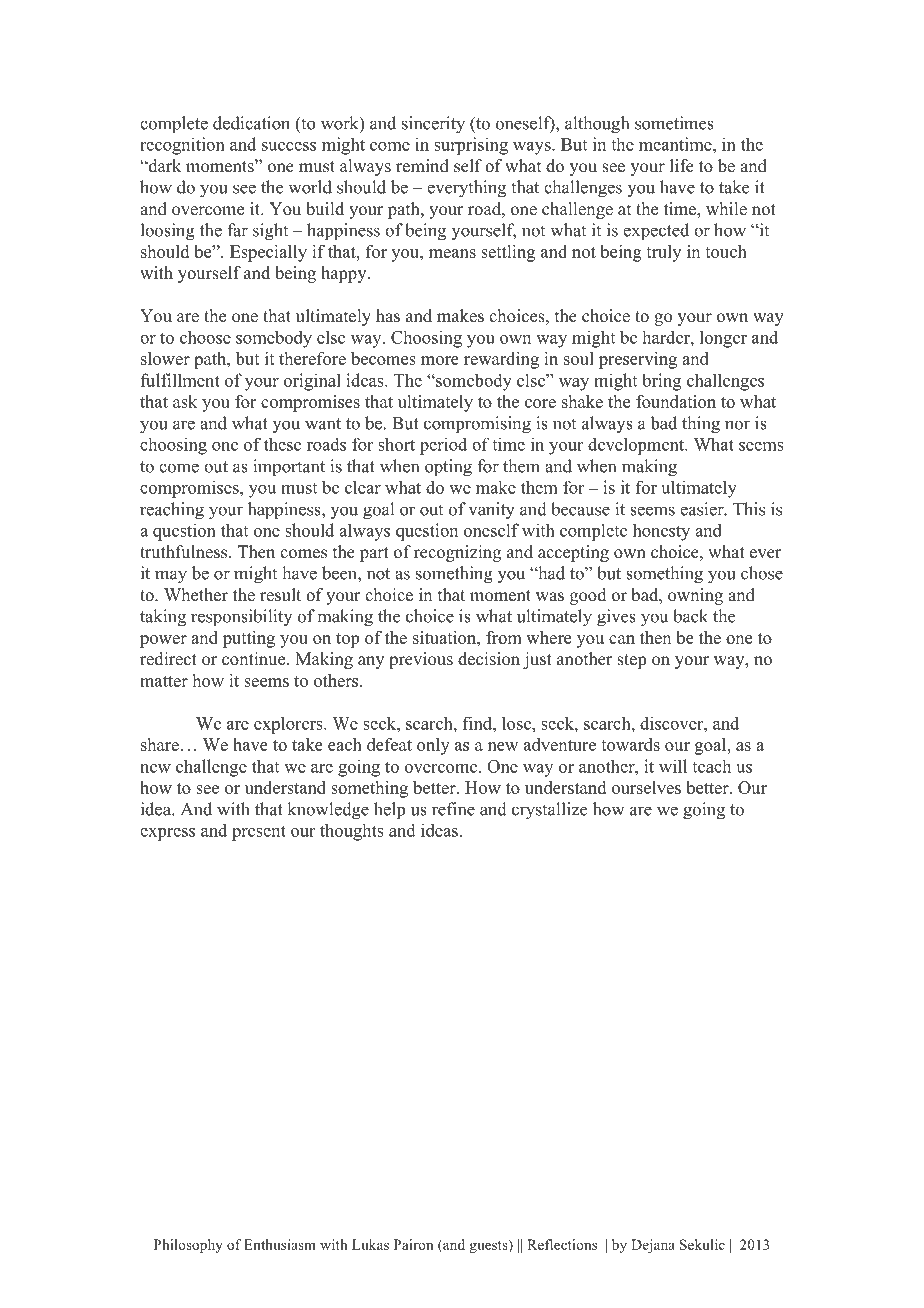 Image resolution: width=924 pixels, height=1308 pixels. Describe the element at coordinates (489, 659) in the screenshot. I see `decision` at that location.
